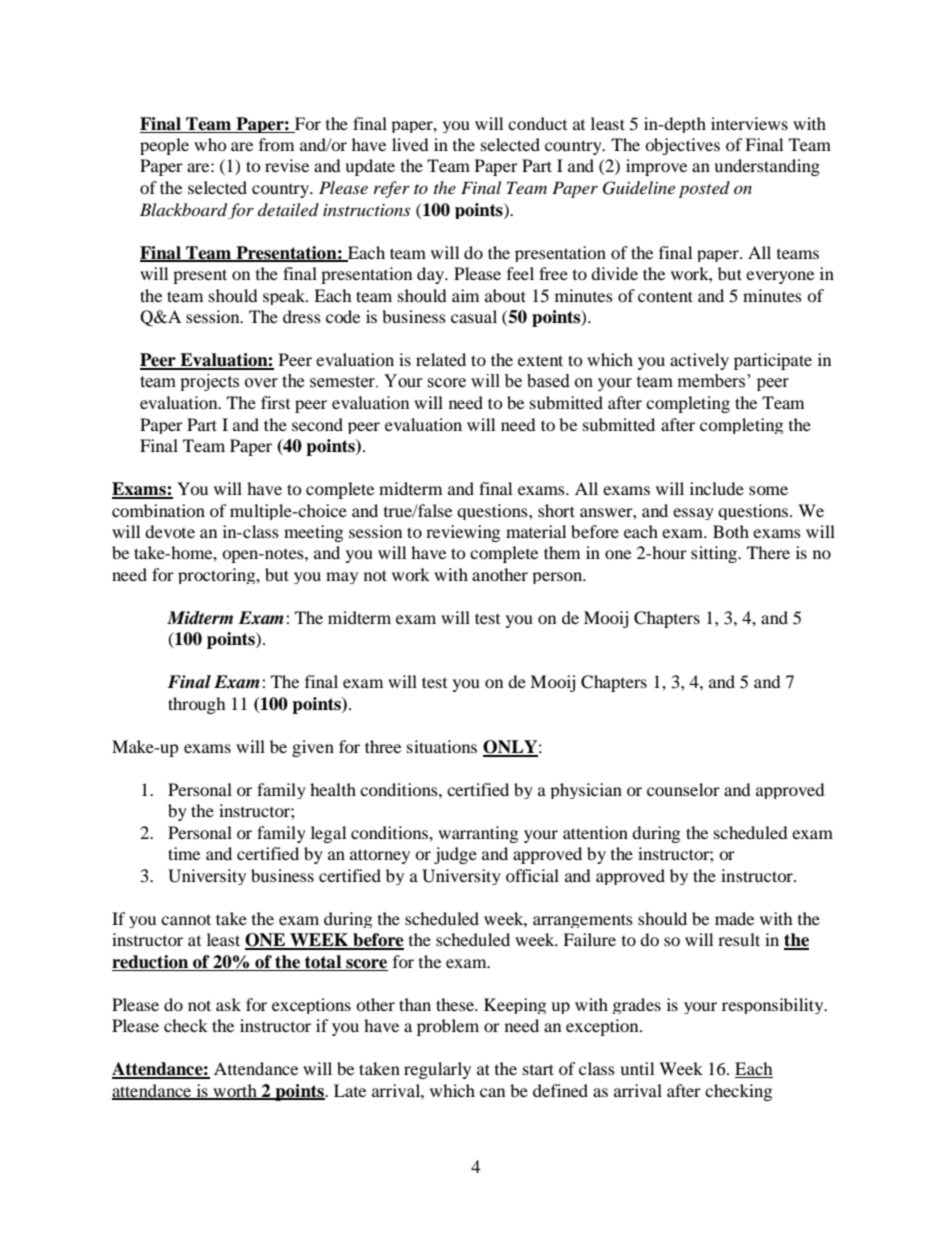 The image size is (952, 1233). Describe the element at coordinates (210, 144) in the page. I see `who` at that location.
